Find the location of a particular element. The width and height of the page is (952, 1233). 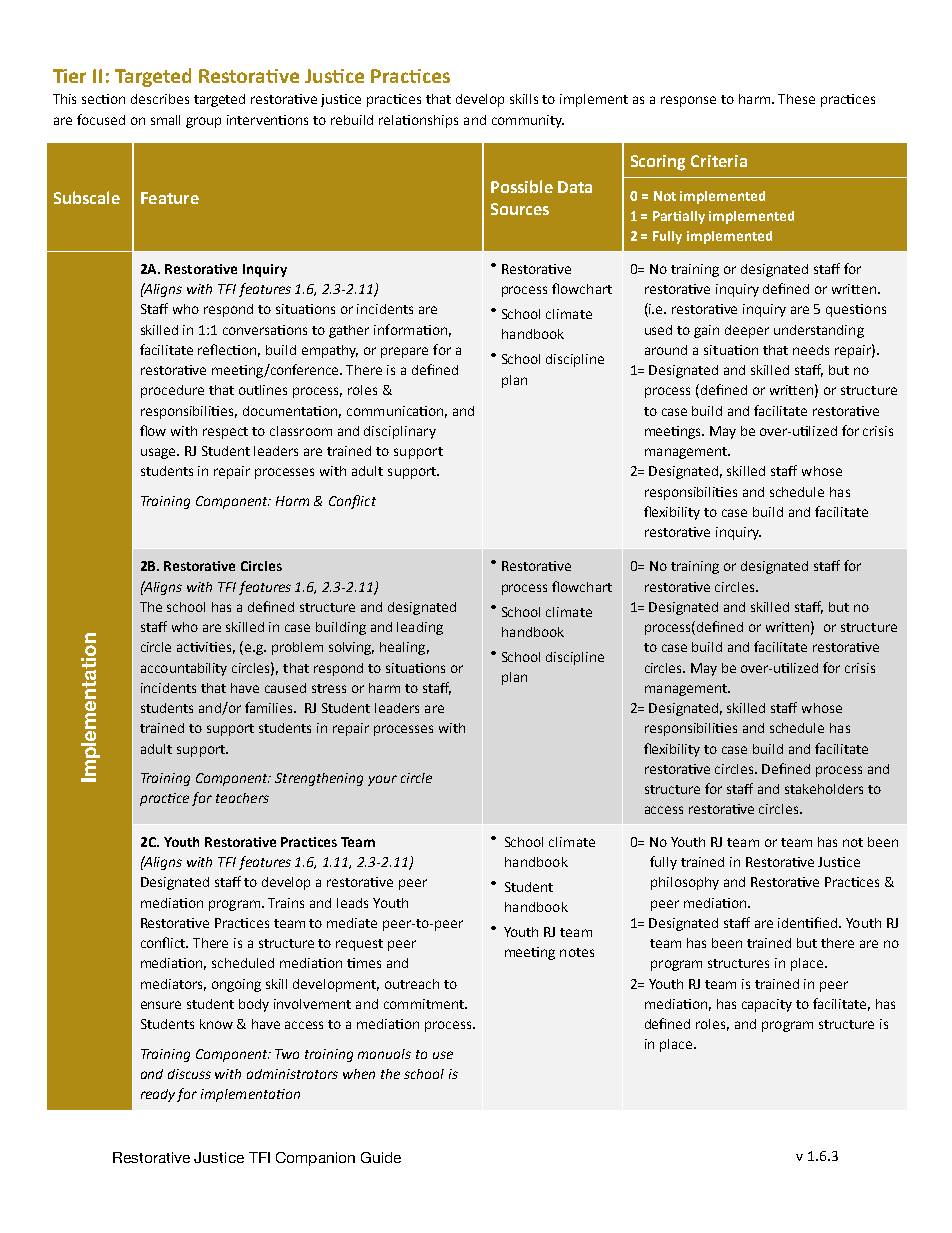

capacity is located at coordinates (767, 1005).
